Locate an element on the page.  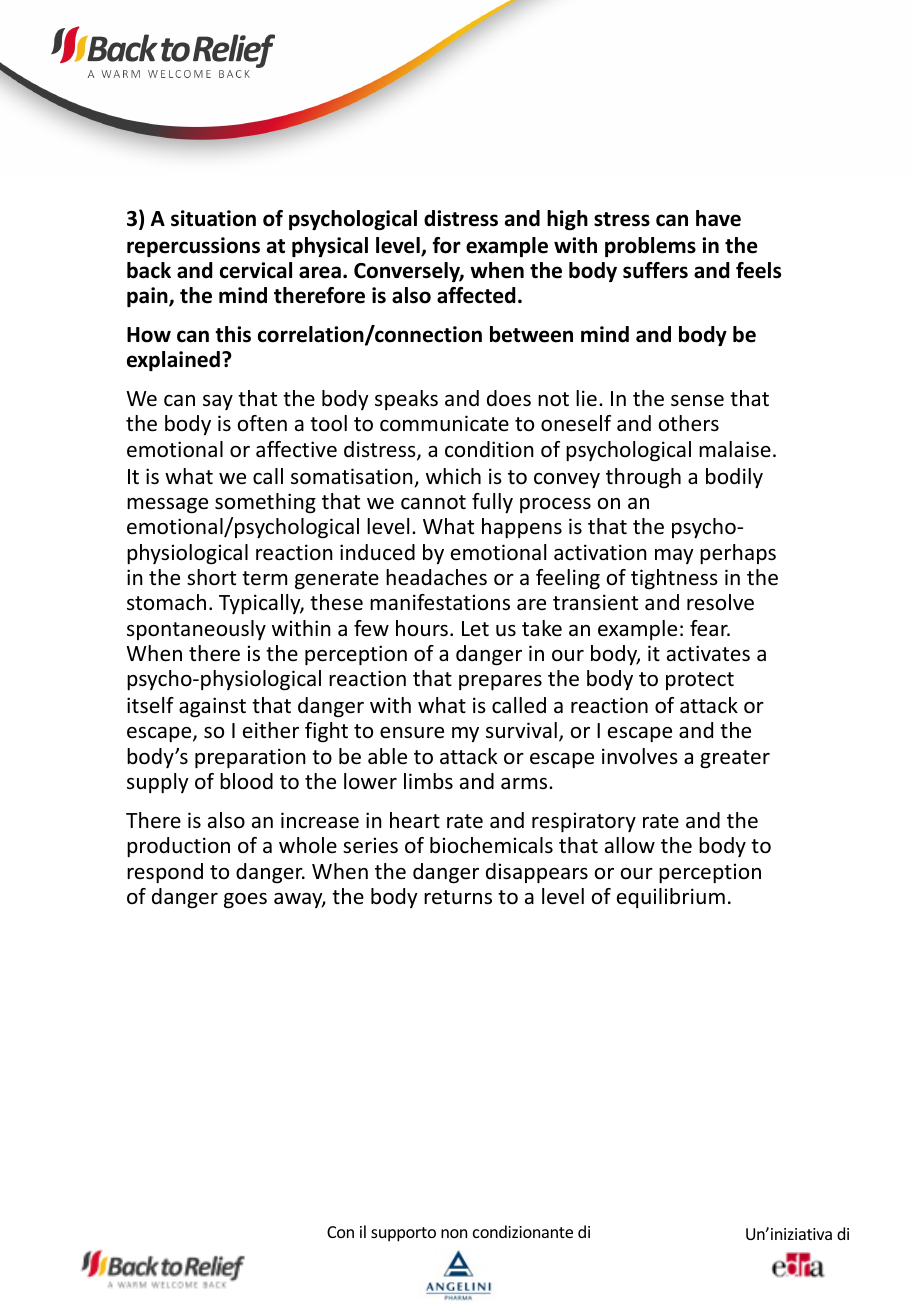
returns is located at coordinates (458, 897).
